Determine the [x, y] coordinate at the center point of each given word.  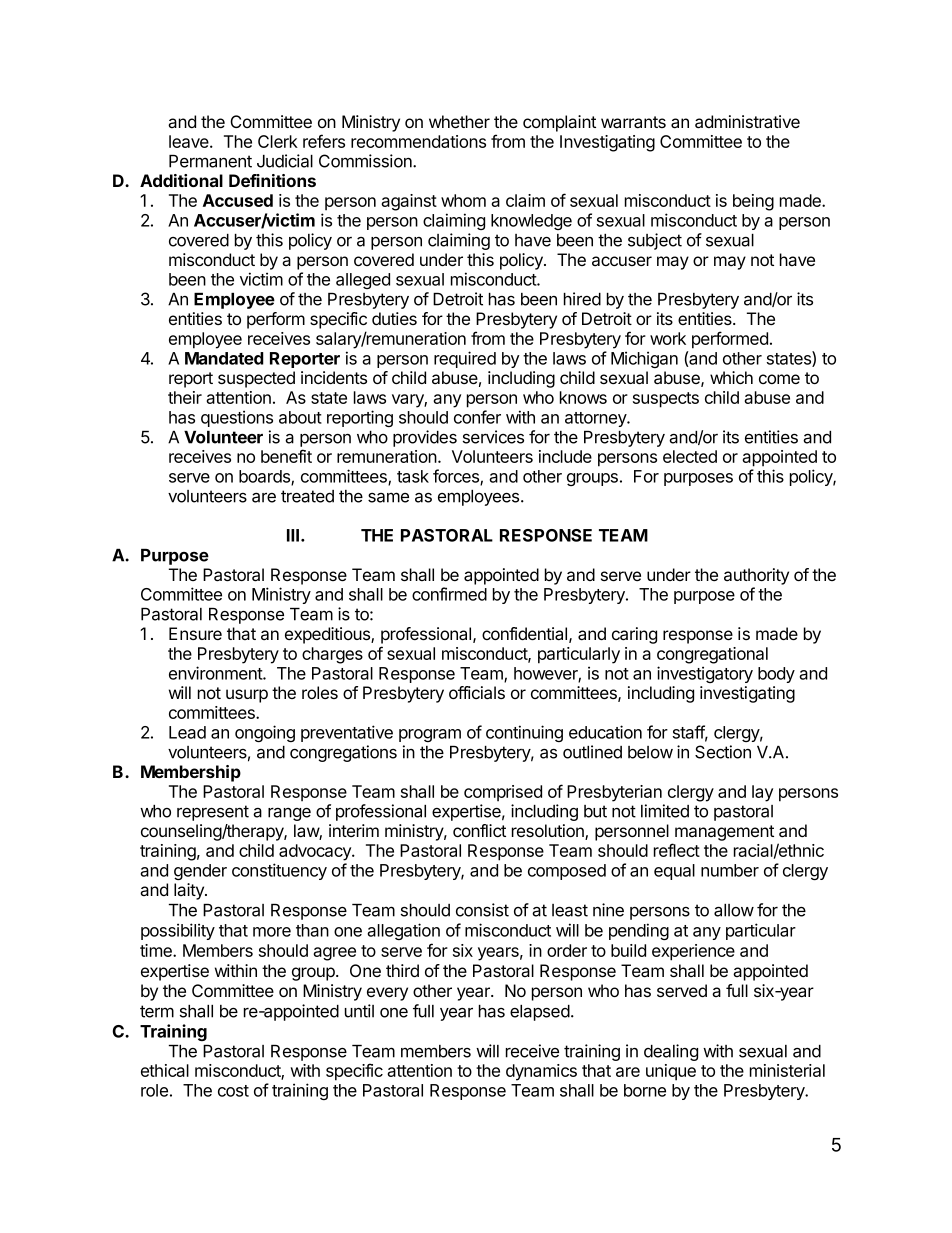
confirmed [449, 594]
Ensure [195, 633]
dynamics [541, 1072]
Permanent [210, 161]
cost [233, 1091]
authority [756, 576]
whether [459, 121]
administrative [747, 122]
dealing [671, 1052]
